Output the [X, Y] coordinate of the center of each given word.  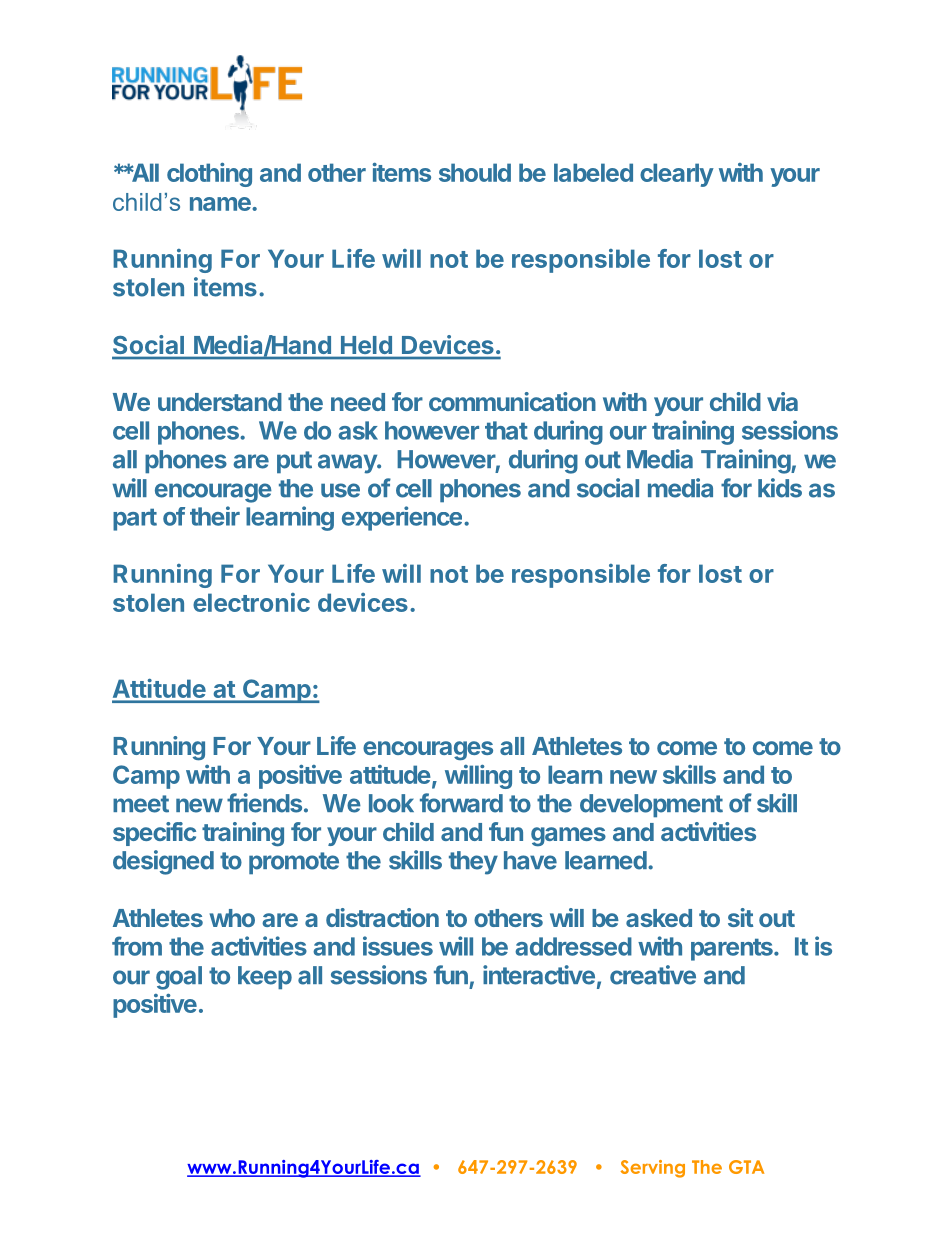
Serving [653, 1169]
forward [461, 803]
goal [179, 978]
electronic [251, 602]
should [475, 172]
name [221, 204]
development [651, 806]
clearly [677, 175]
